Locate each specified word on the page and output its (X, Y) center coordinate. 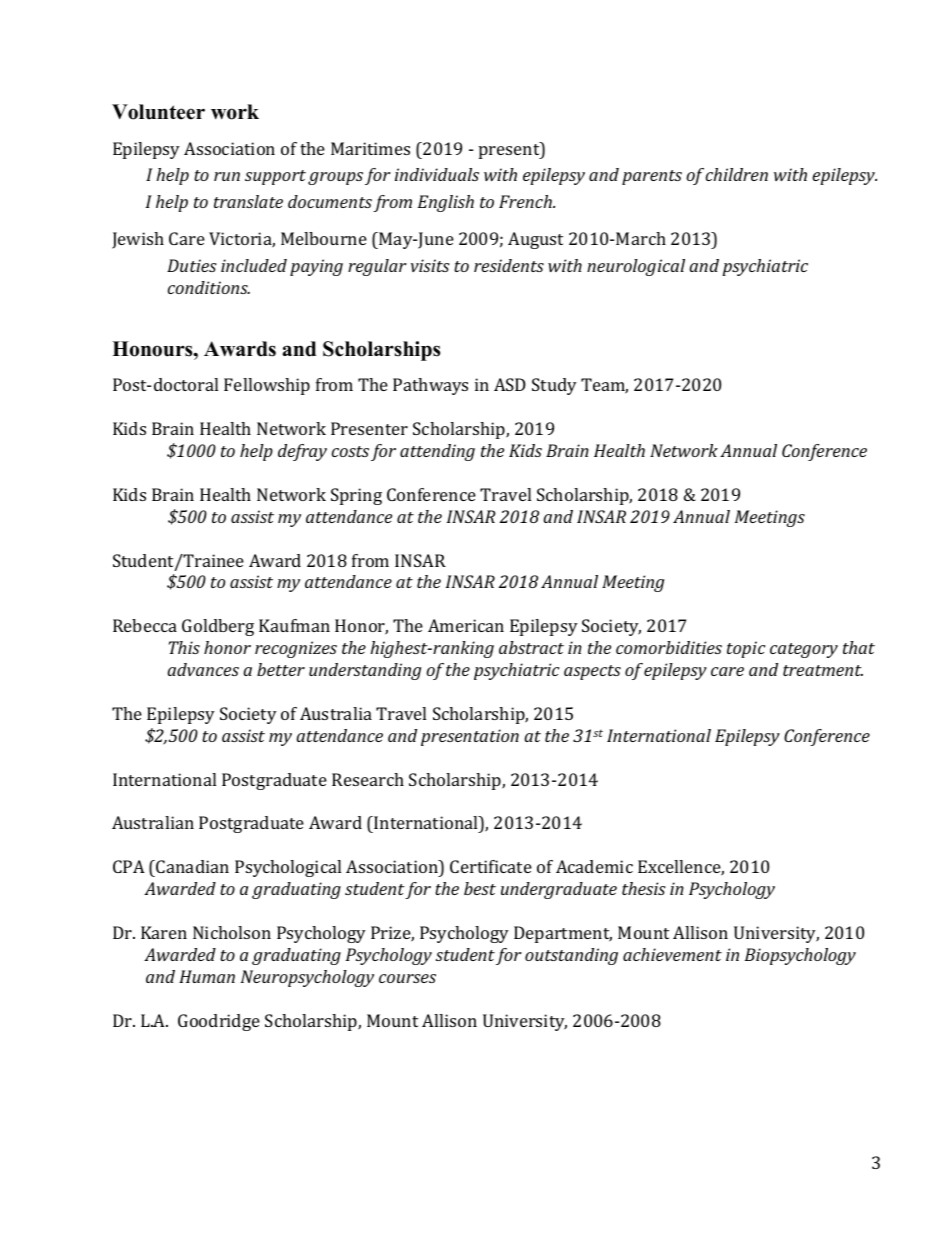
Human (207, 976)
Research (368, 779)
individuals (437, 174)
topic (746, 649)
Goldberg (218, 627)
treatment (823, 670)
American (466, 625)
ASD (510, 384)
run (227, 176)
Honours (153, 349)
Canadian (192, 866)
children (737, 174)
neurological (636, 267)
